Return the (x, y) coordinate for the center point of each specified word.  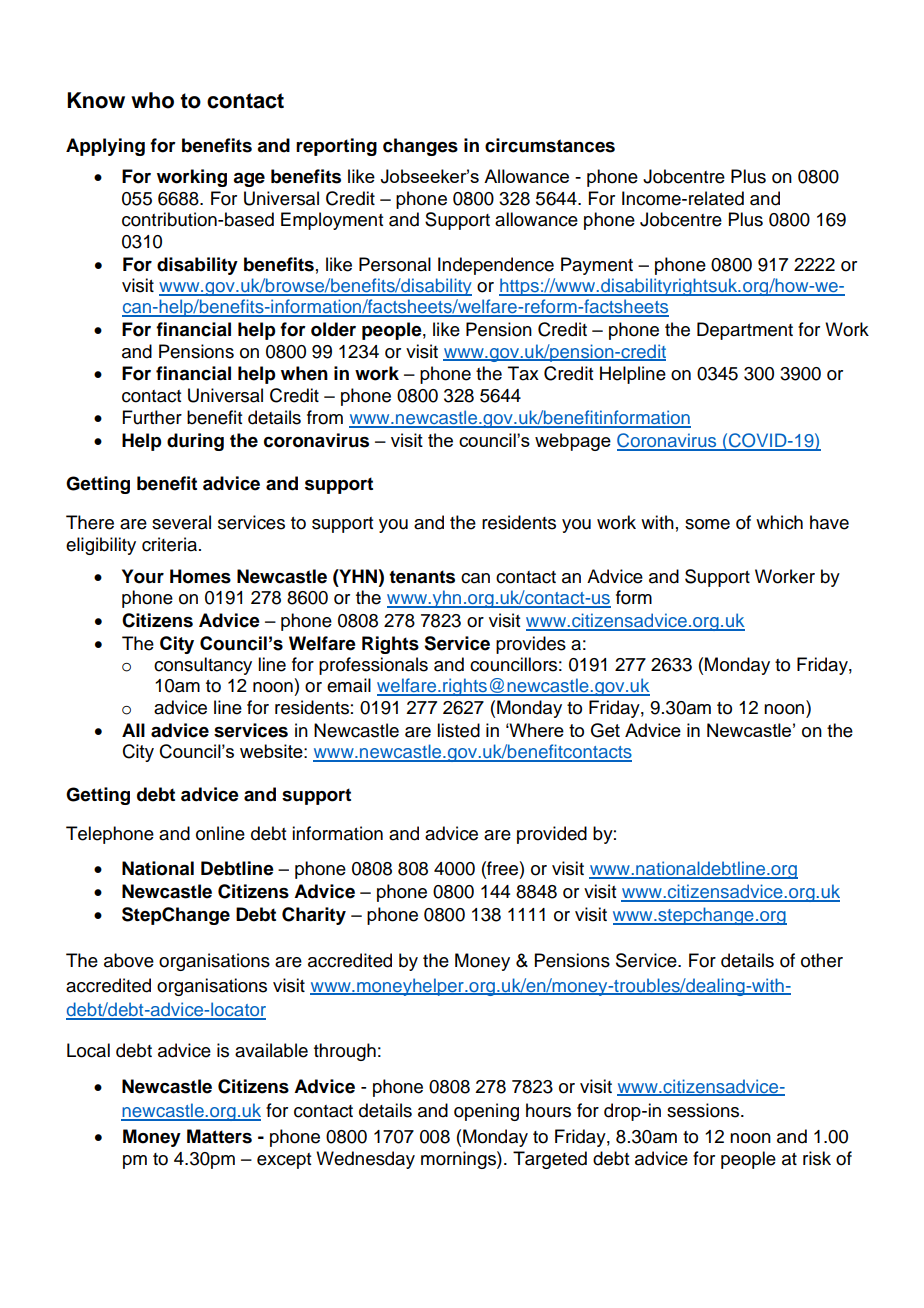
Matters (219, 1136)
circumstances (550, 145)
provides (531, 645)
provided (552, 835)
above (129, 960)
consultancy (203, 666)
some (707, 524)
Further (152, 417)
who (152, 100)
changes (420, 147)
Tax (523, 373)
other (822, 960)
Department (745, 331)
